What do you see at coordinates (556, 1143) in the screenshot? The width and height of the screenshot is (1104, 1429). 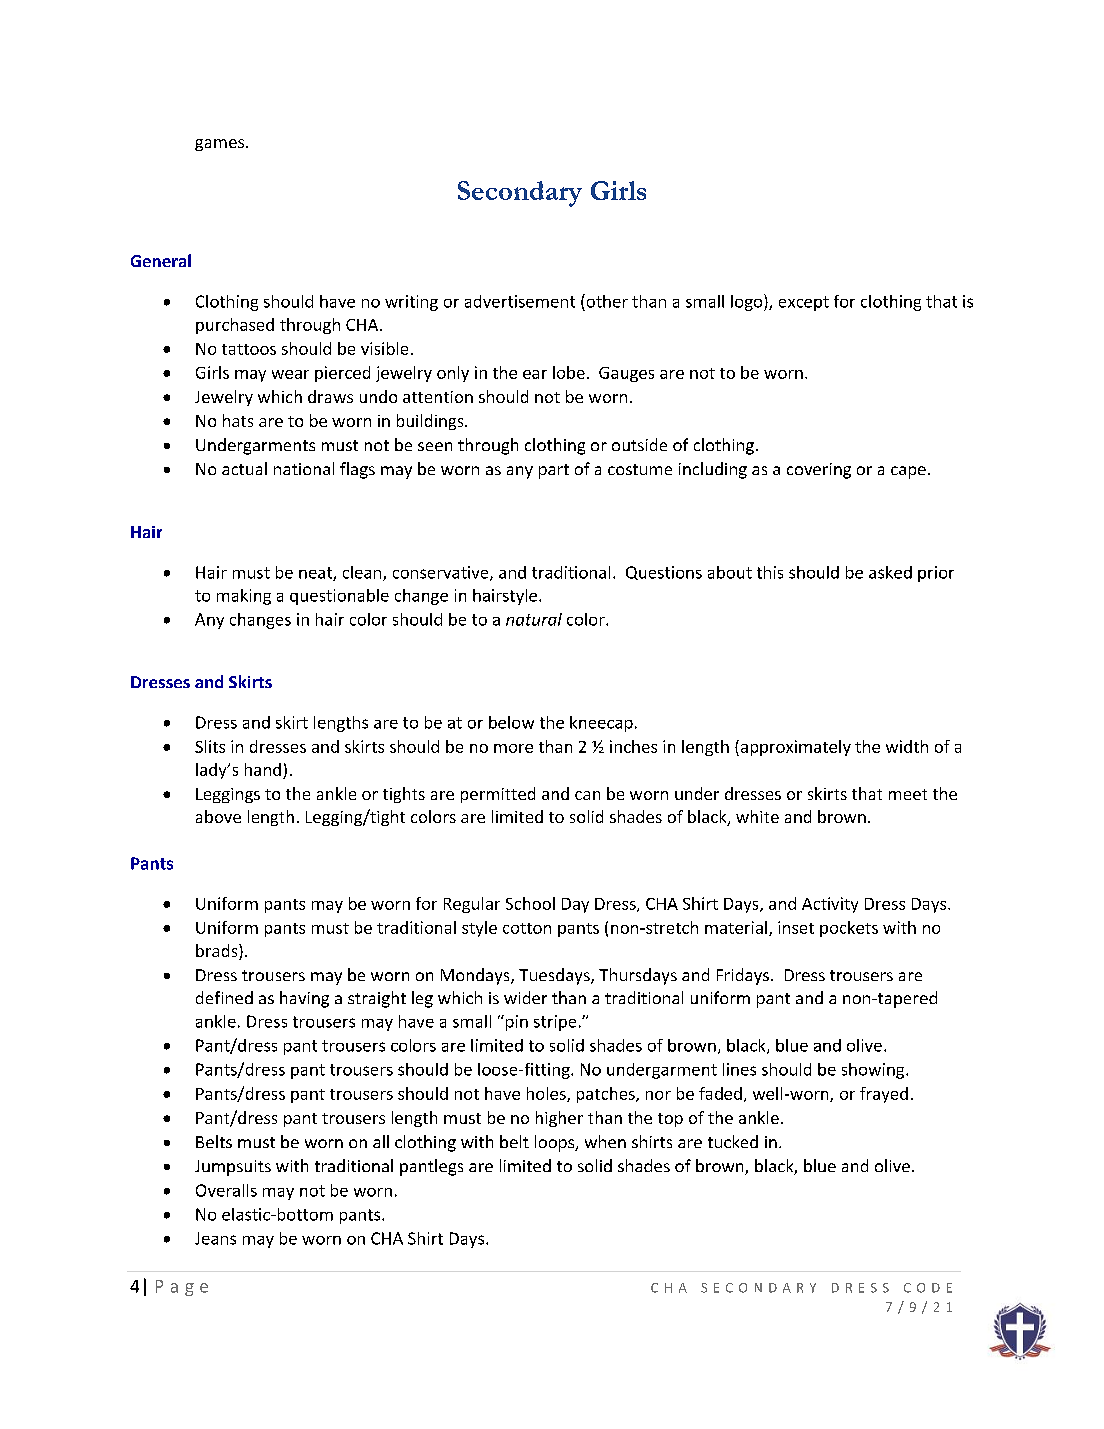 I see `loops` at bounding box center [556, 1143].
